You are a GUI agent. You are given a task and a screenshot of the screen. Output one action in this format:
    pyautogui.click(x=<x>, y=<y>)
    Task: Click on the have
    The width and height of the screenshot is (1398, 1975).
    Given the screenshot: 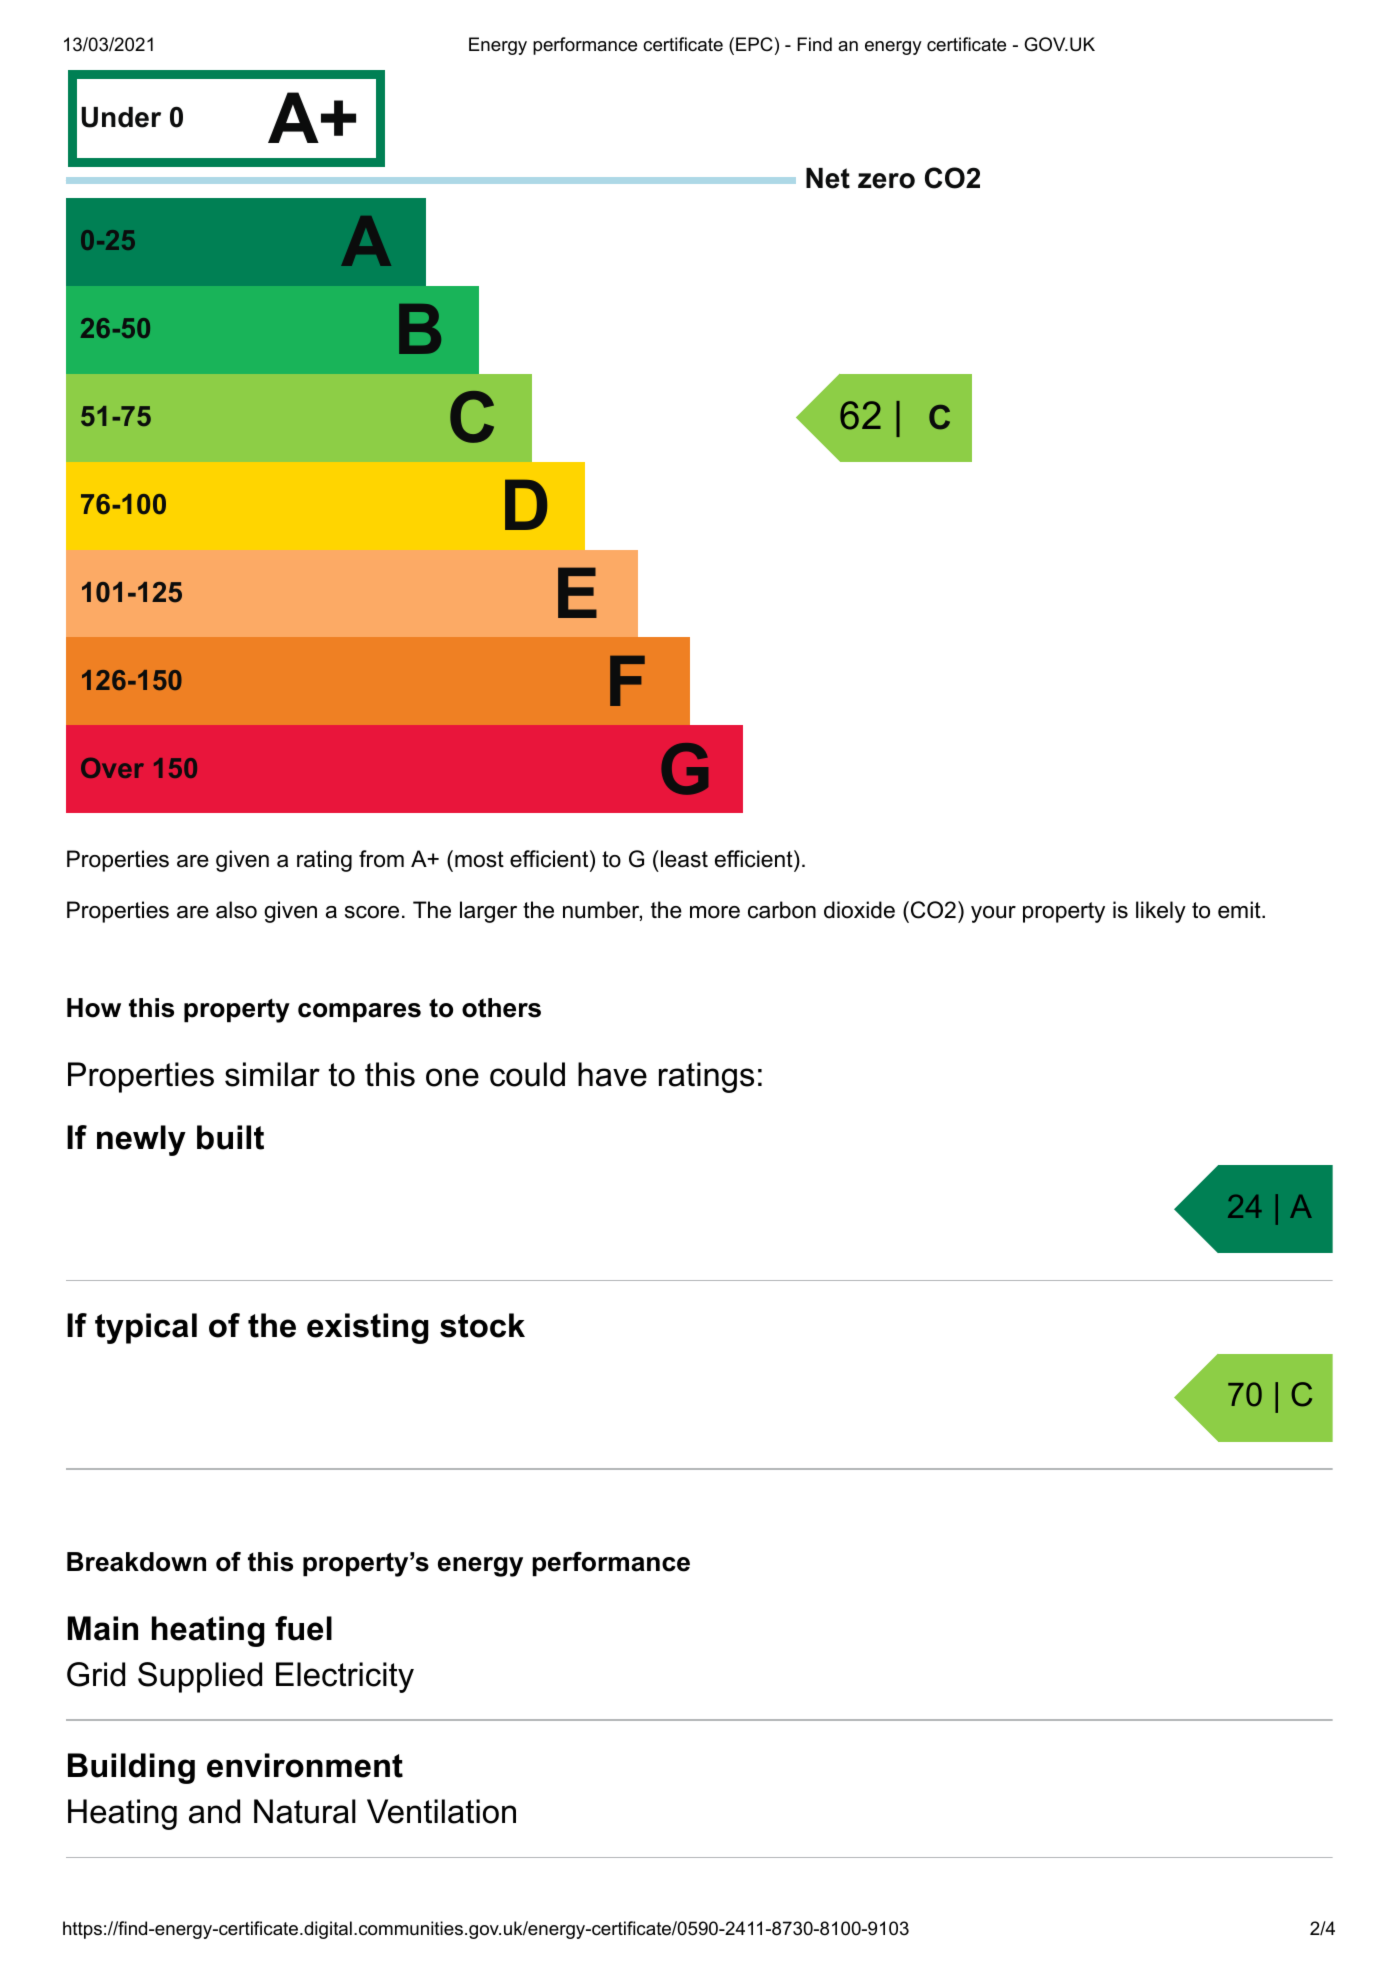 What is the action you would take?
    pyautogui.click(x=612, y=1074)
